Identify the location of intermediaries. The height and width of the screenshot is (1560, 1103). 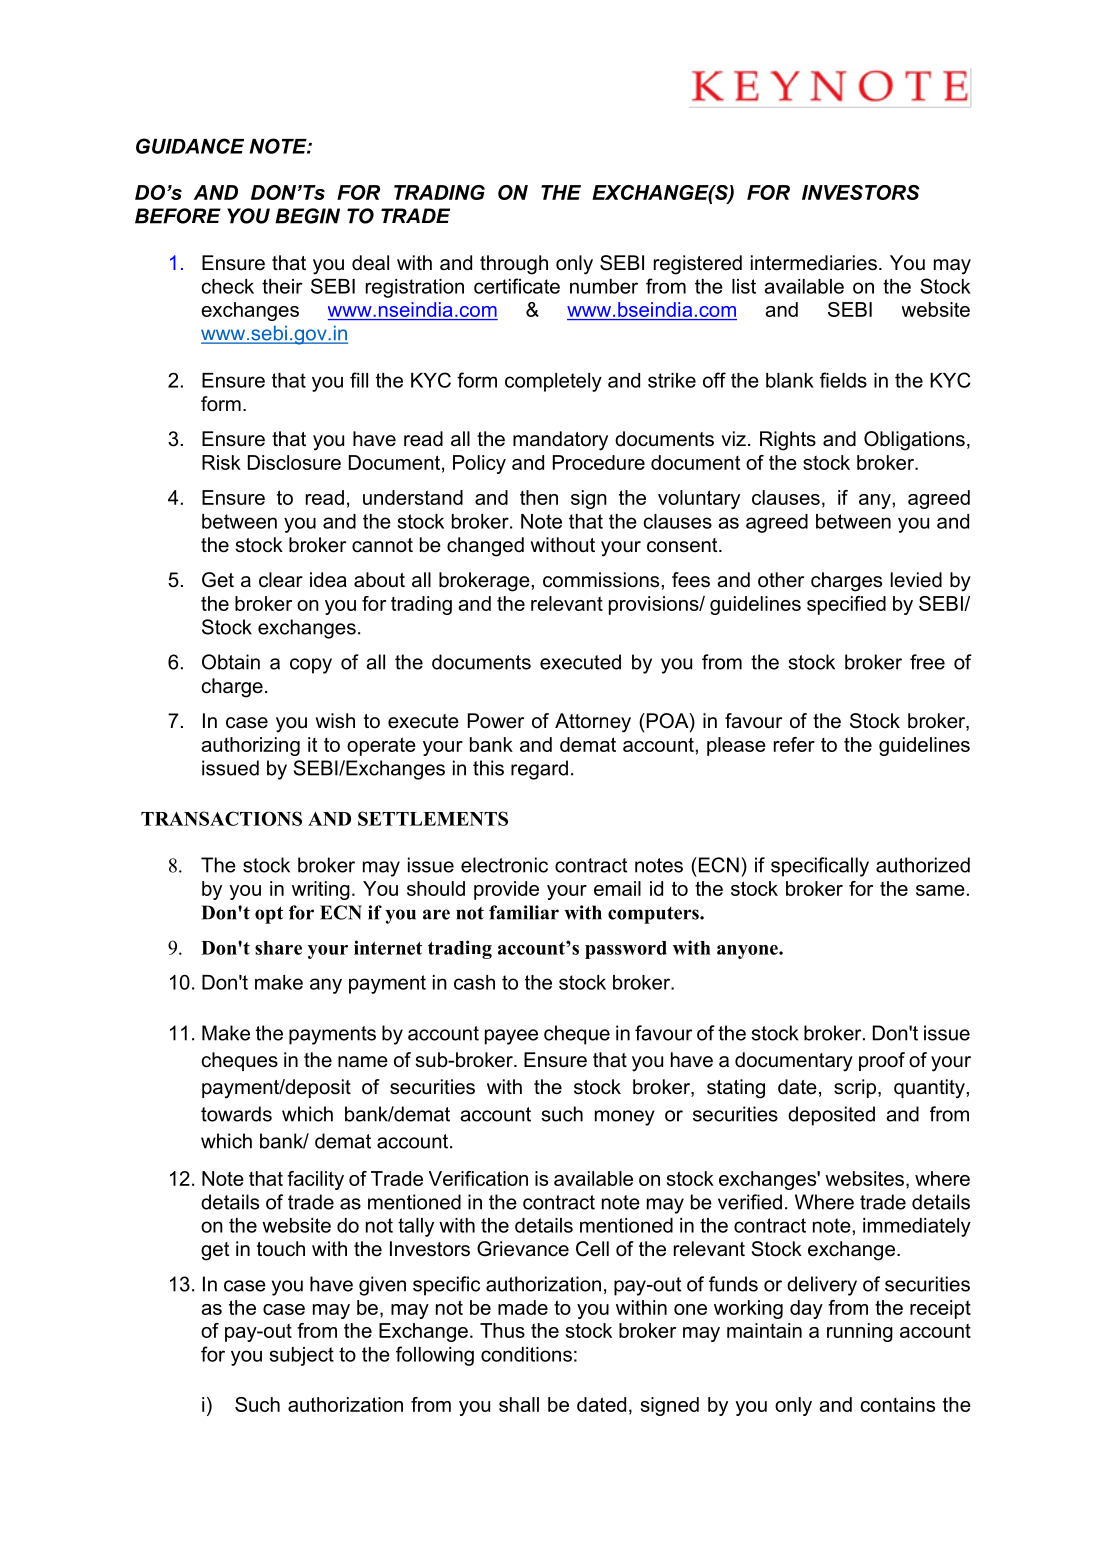
(814, 263).
